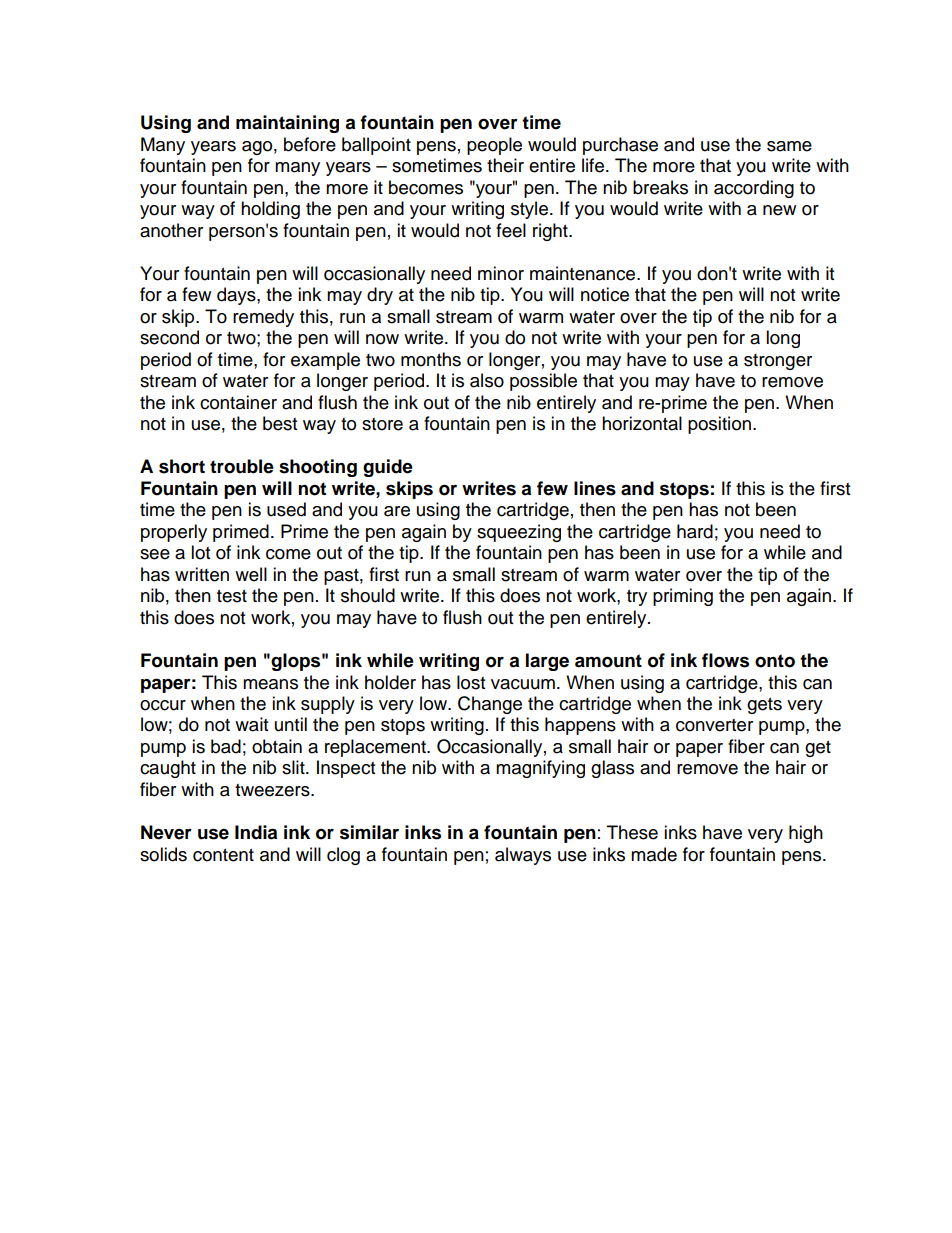 Image resolution: width=952 pixels, height=1233 pixels. Describe the element at coordinates (494, 146) in the screenshot. I see `people` at that location.
